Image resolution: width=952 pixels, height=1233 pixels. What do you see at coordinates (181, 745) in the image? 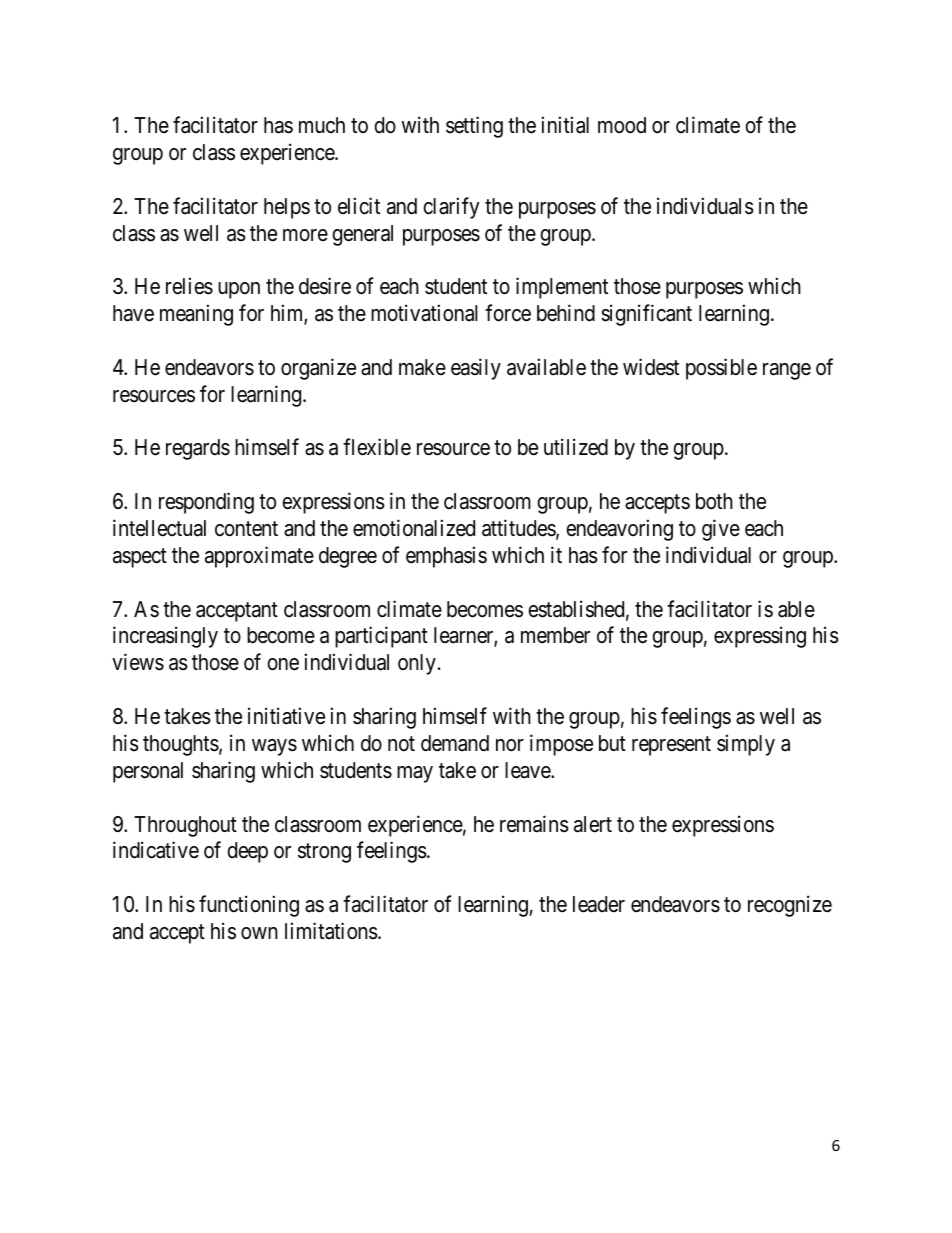
I see `thoughts` at bounding box center [181, 745].
